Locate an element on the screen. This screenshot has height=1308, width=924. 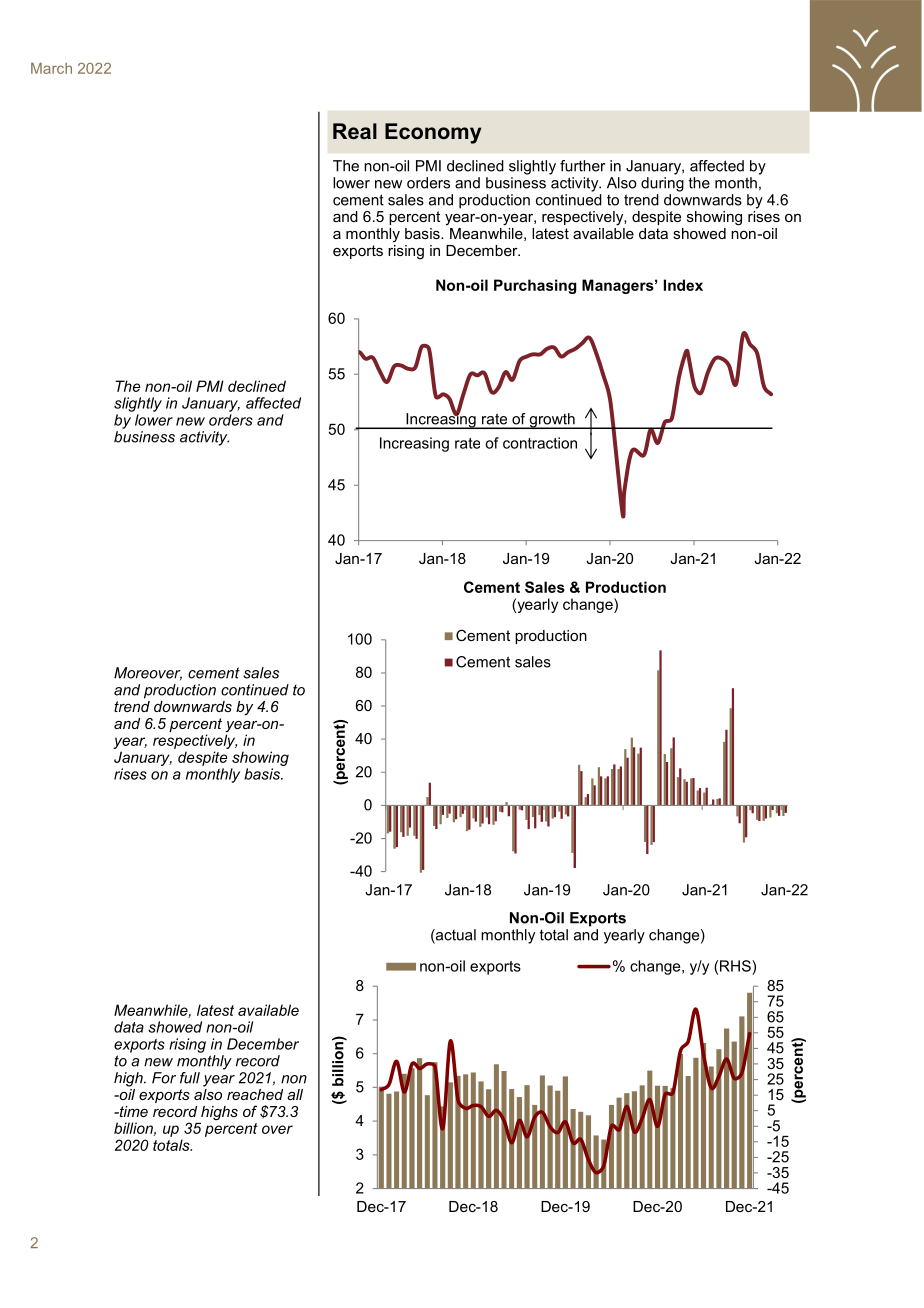
further is located at coordinates (582, 166).
